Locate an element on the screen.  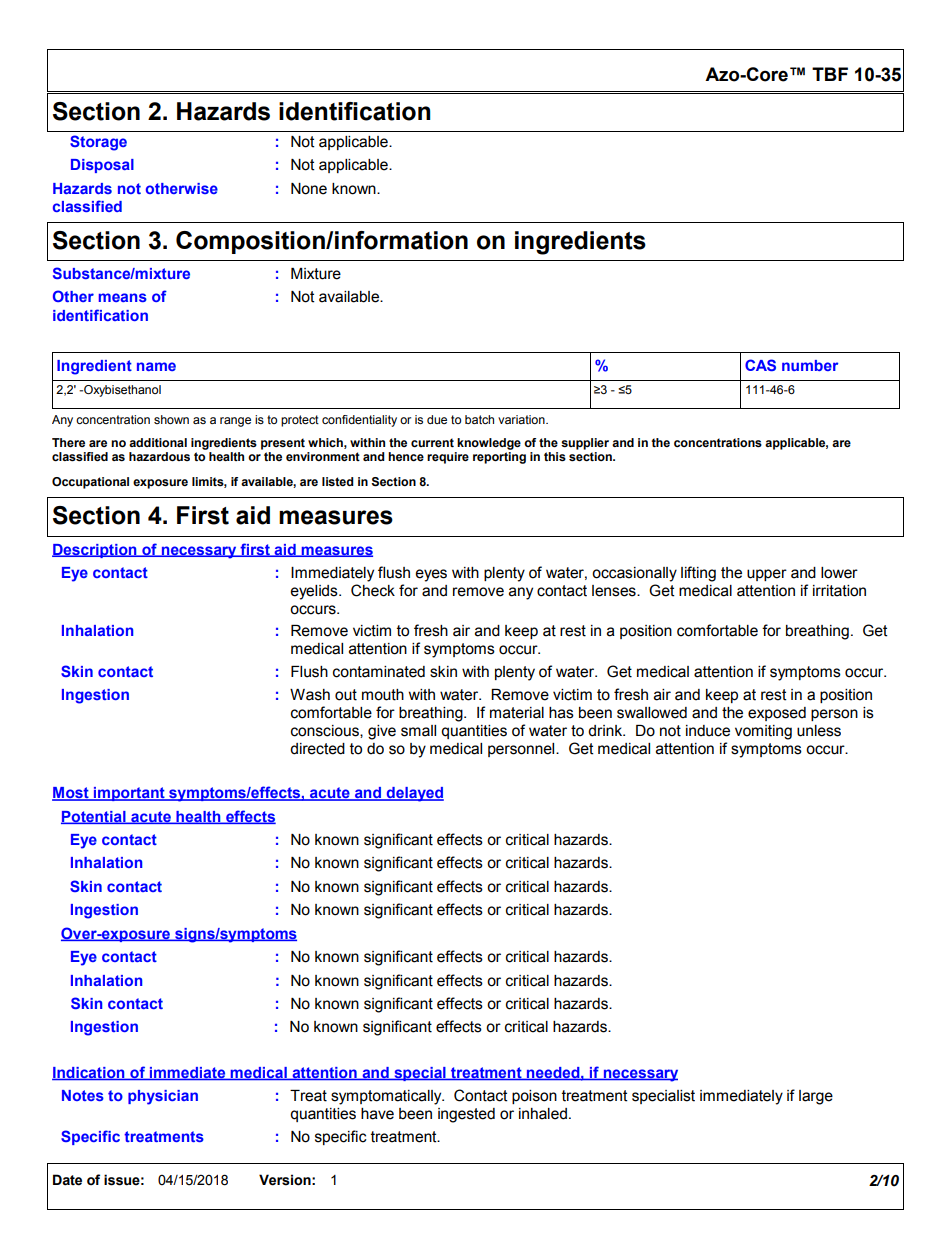
vomiting is located at coordinates (763, 732).
